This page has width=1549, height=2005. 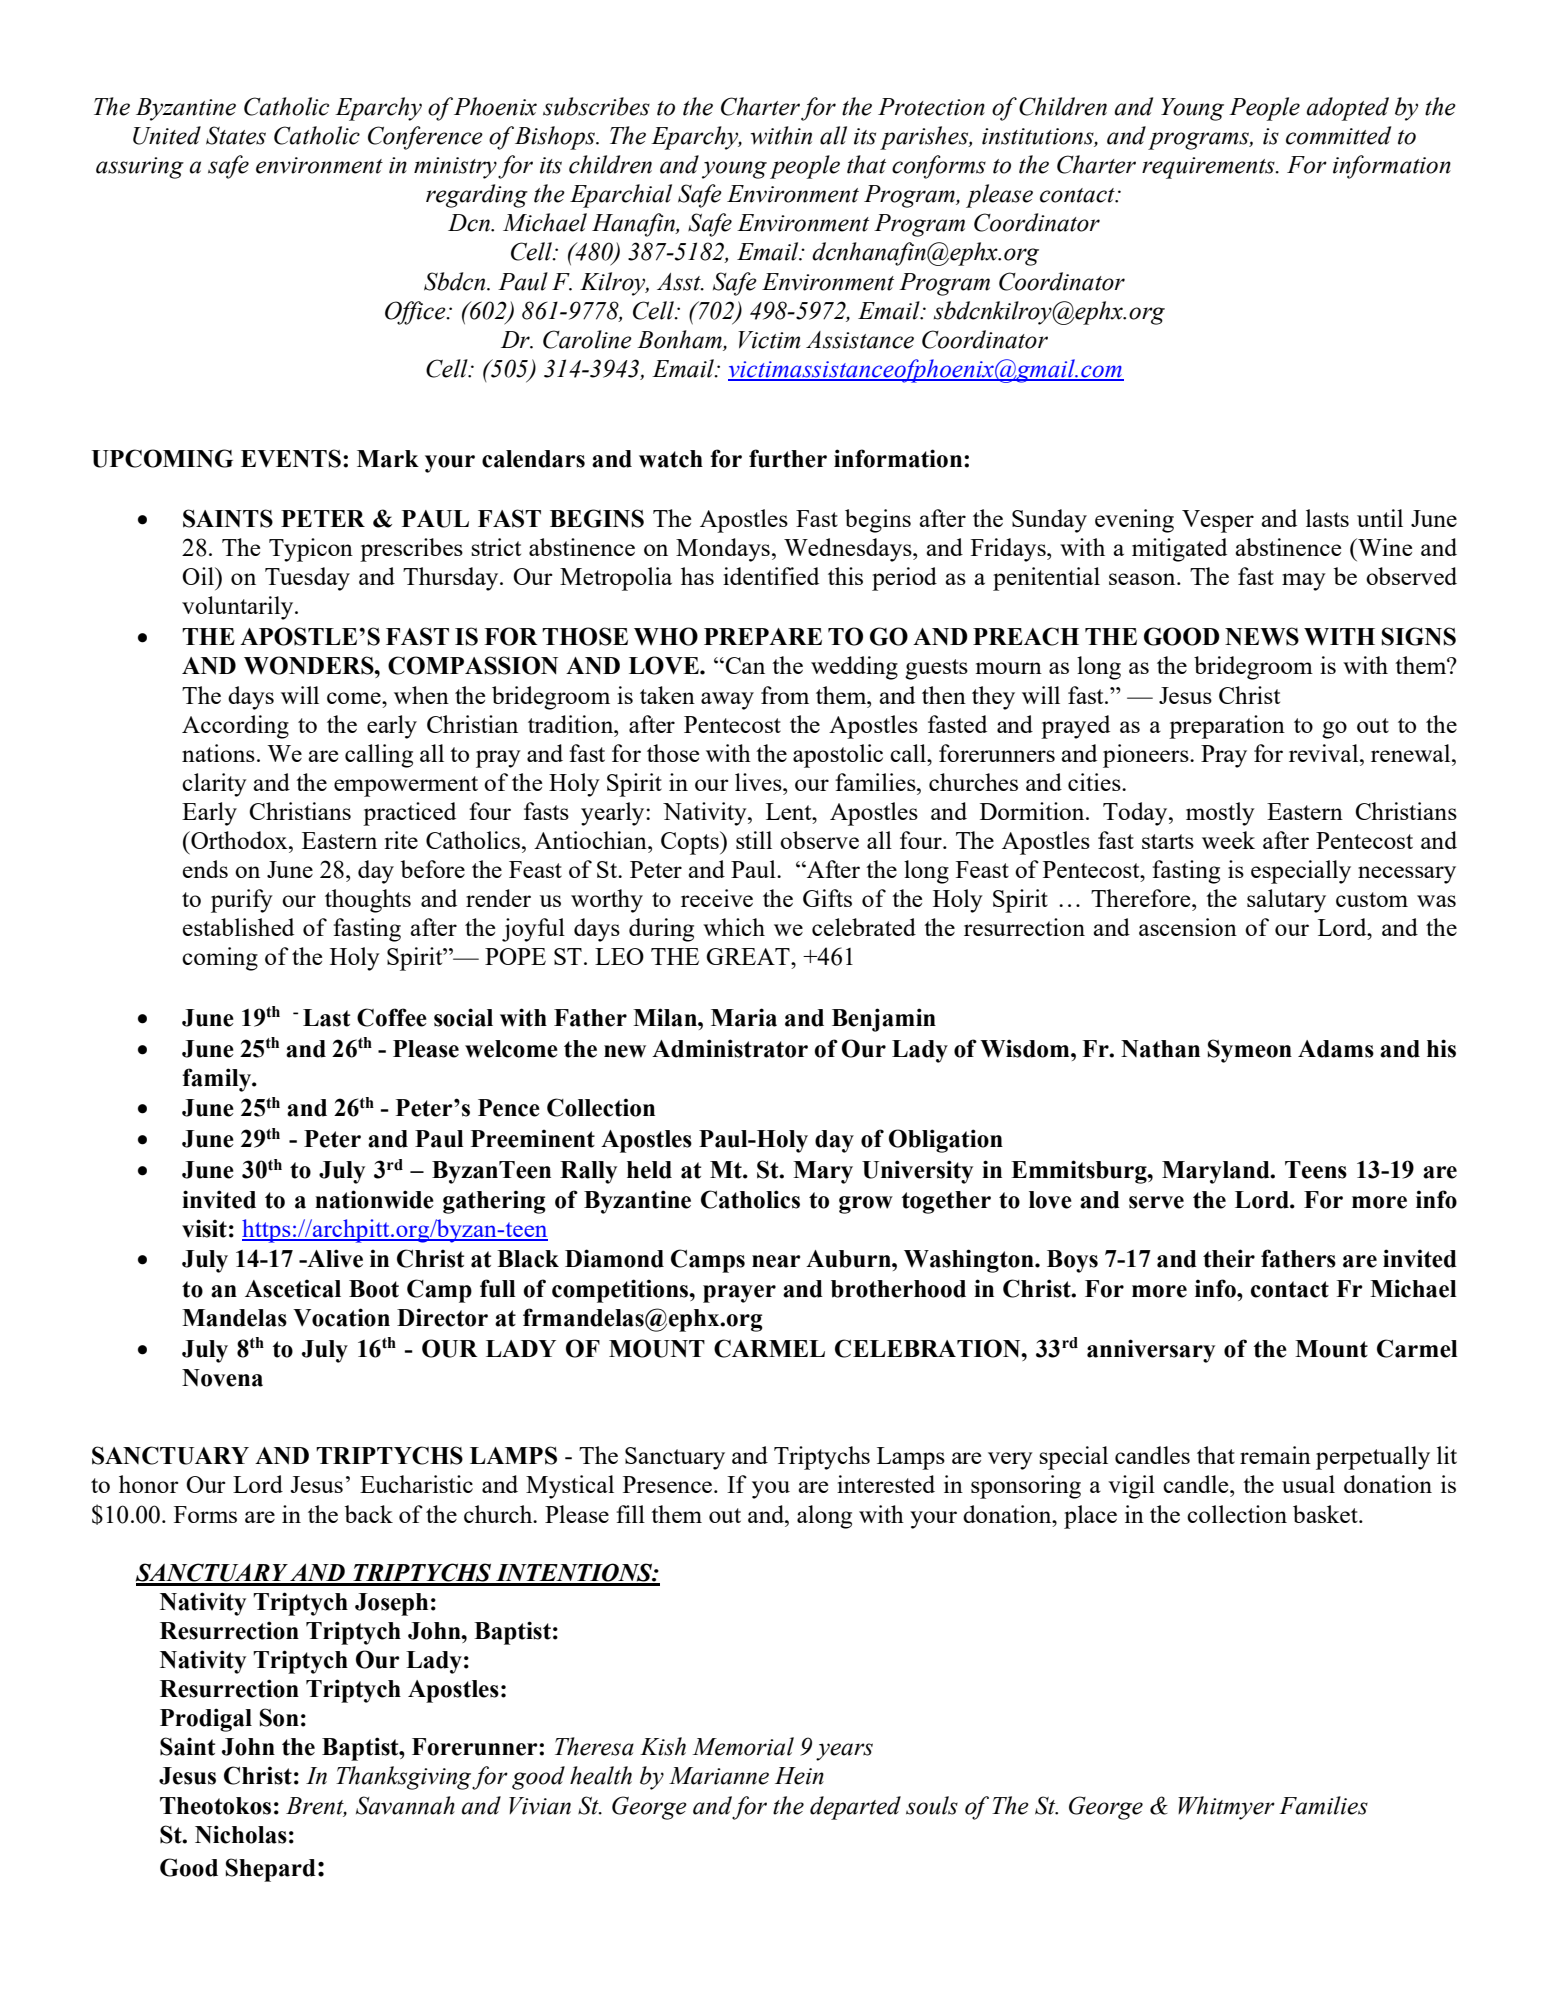 I want to click on Theotokos, so click(x=215, y=1806).
